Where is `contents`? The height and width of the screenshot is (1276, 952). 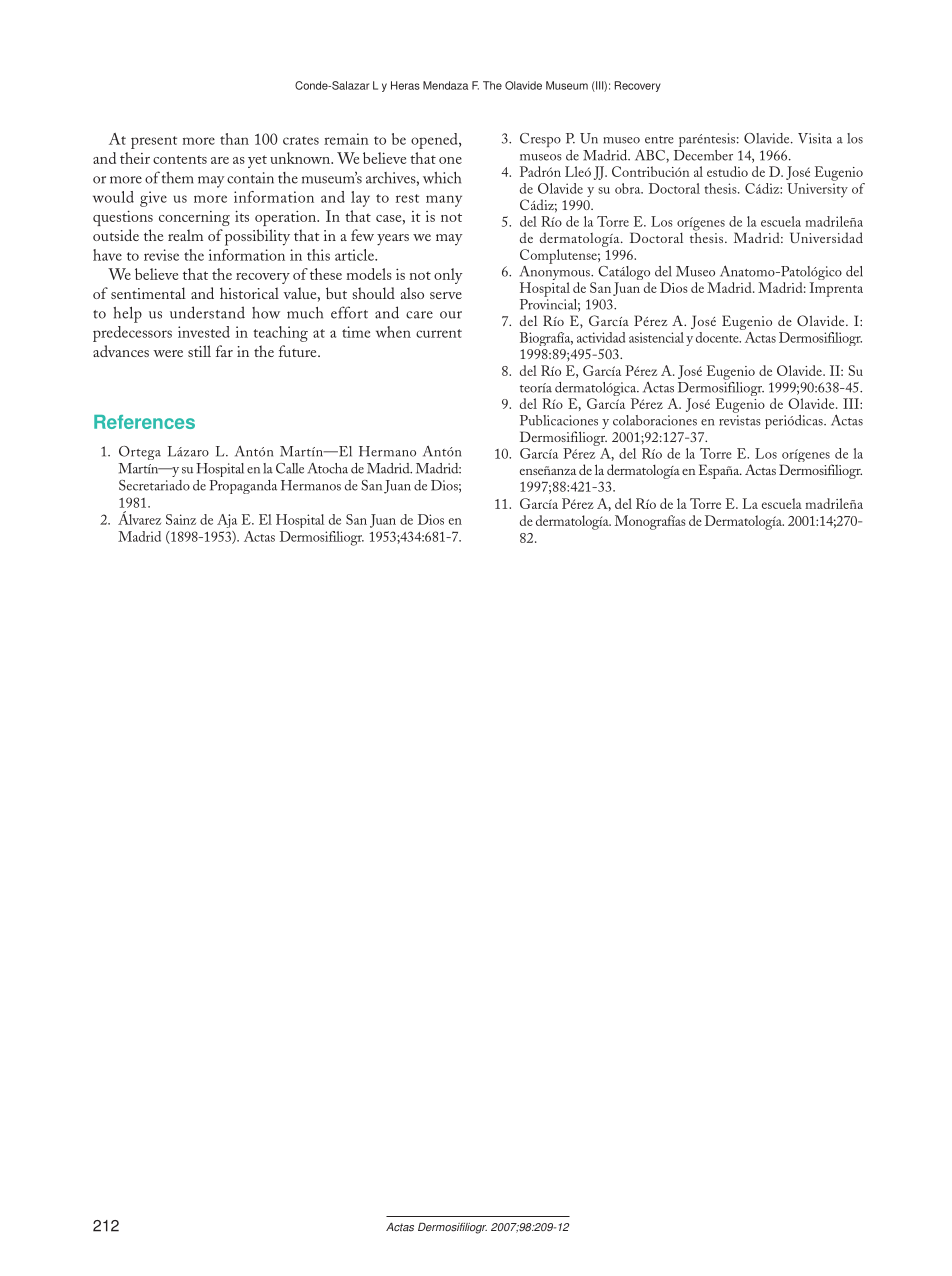
contents is located at coordinates (180, 159).
